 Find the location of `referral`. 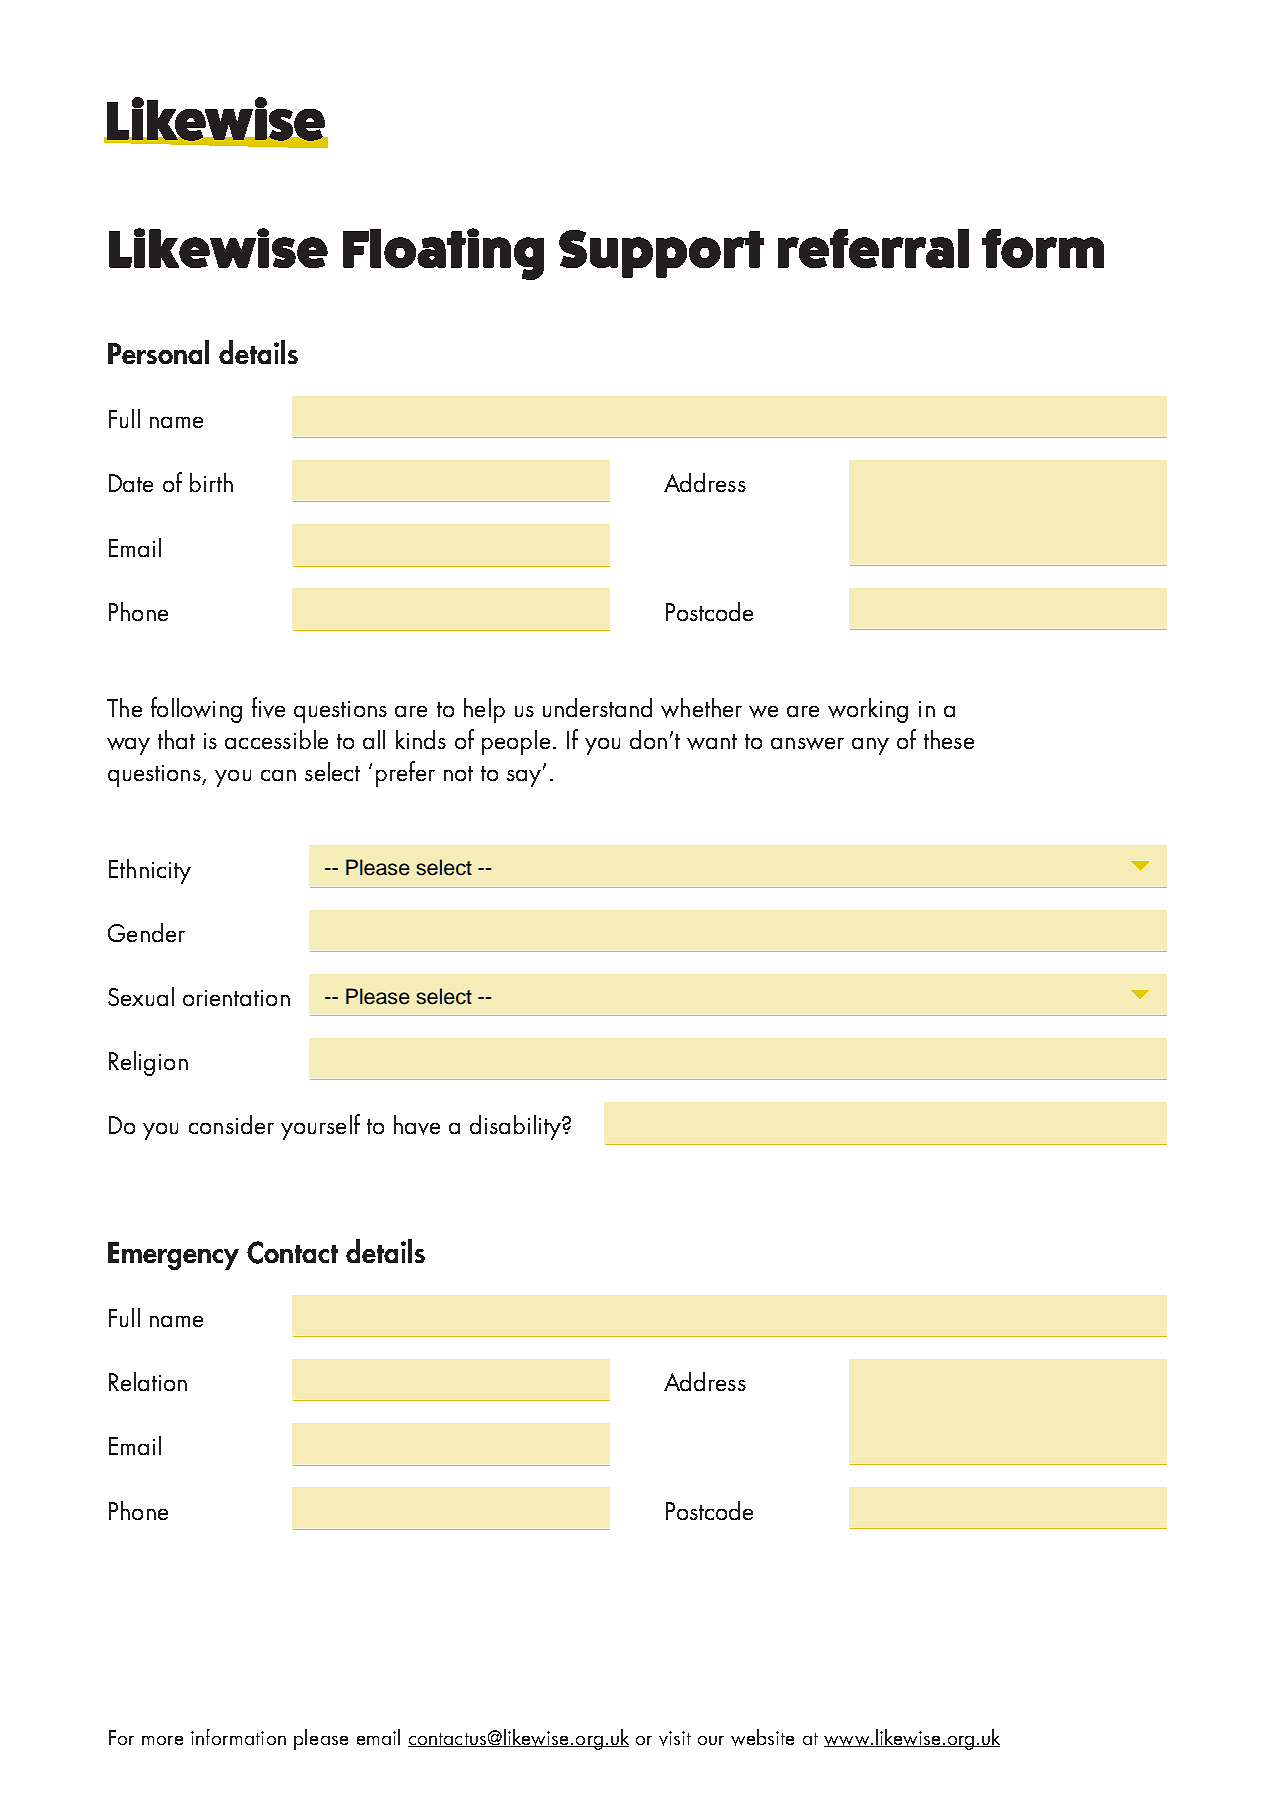

referral is located at coordinates (873, 248).
